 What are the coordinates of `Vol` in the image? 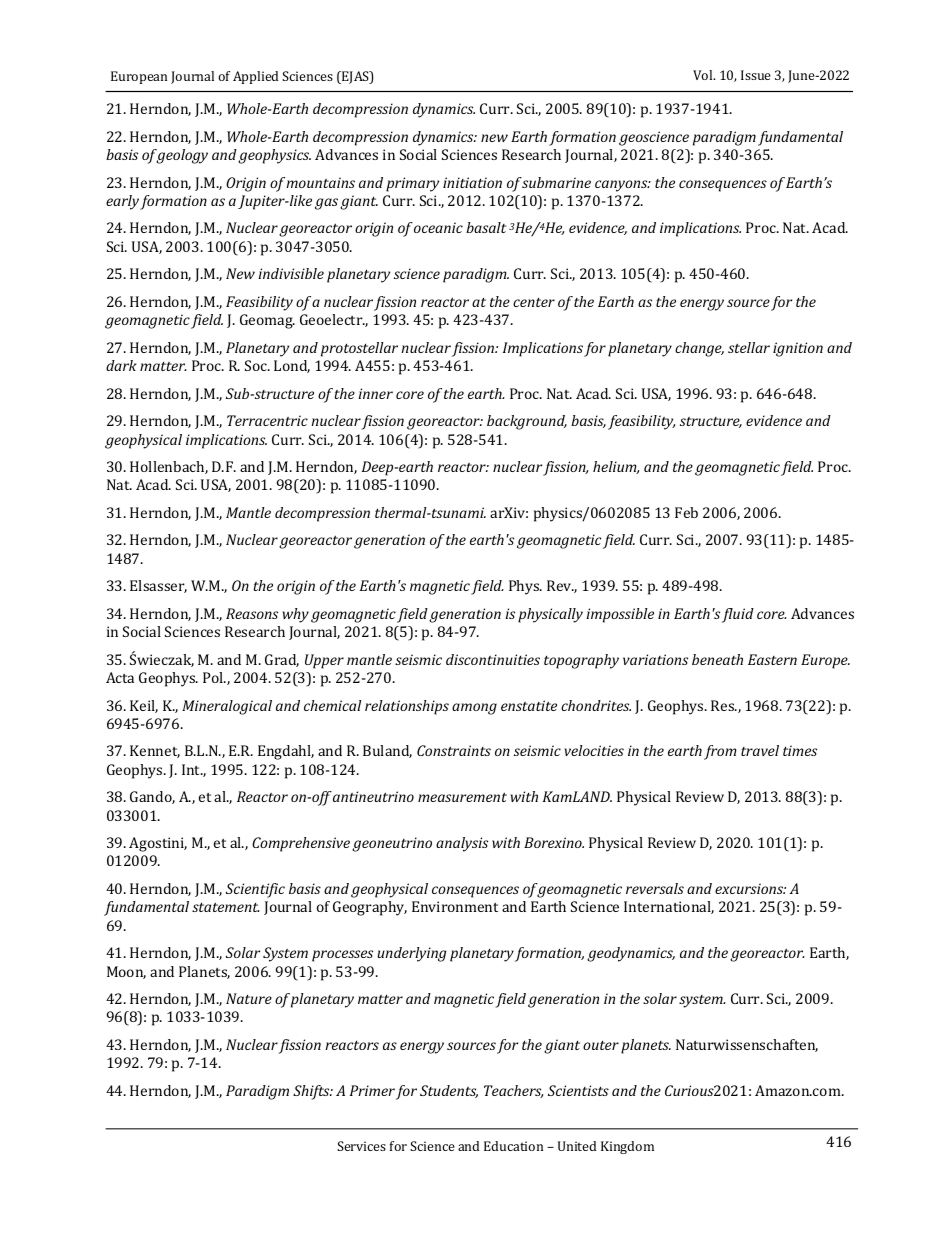 It's located at (704, 75).
